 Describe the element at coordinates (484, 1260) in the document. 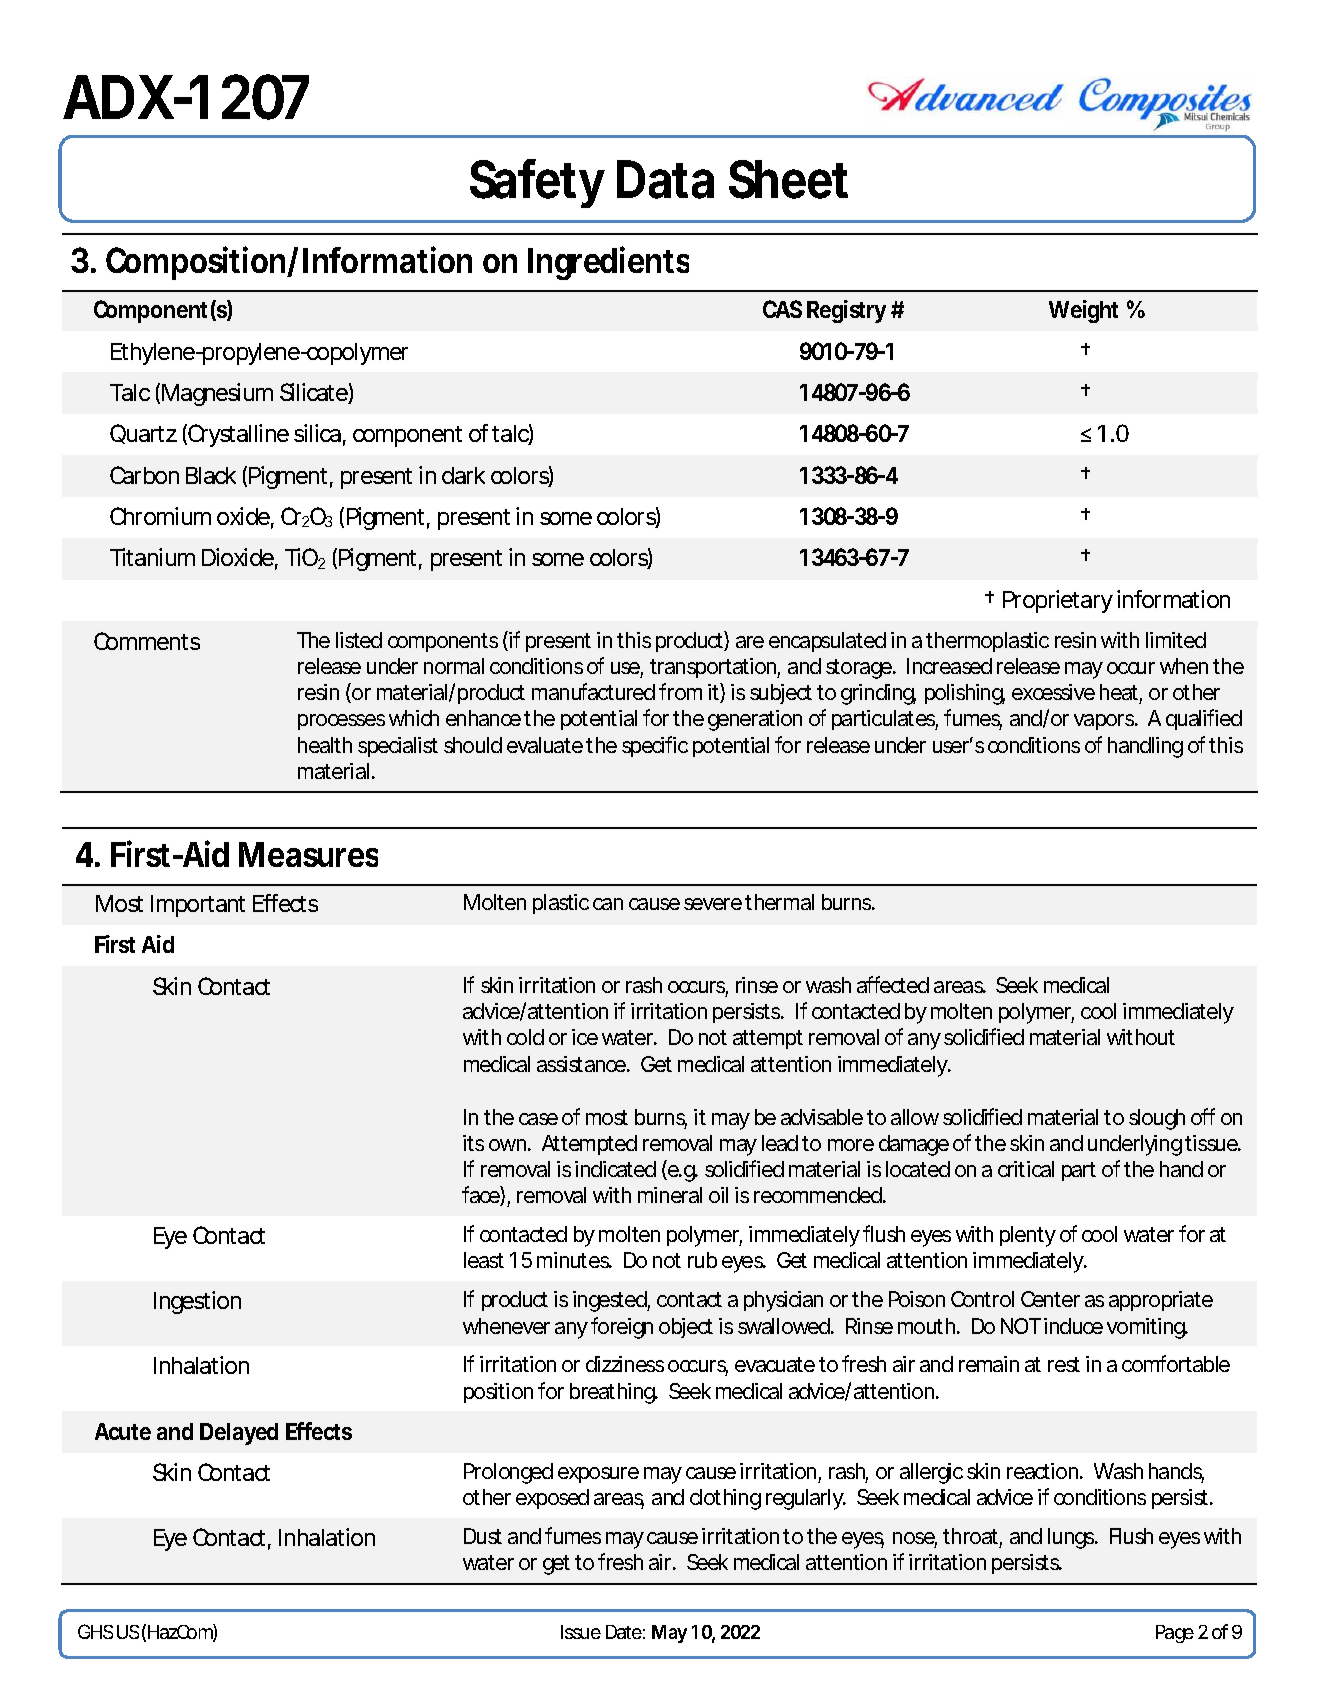

I see `least` at that location.
